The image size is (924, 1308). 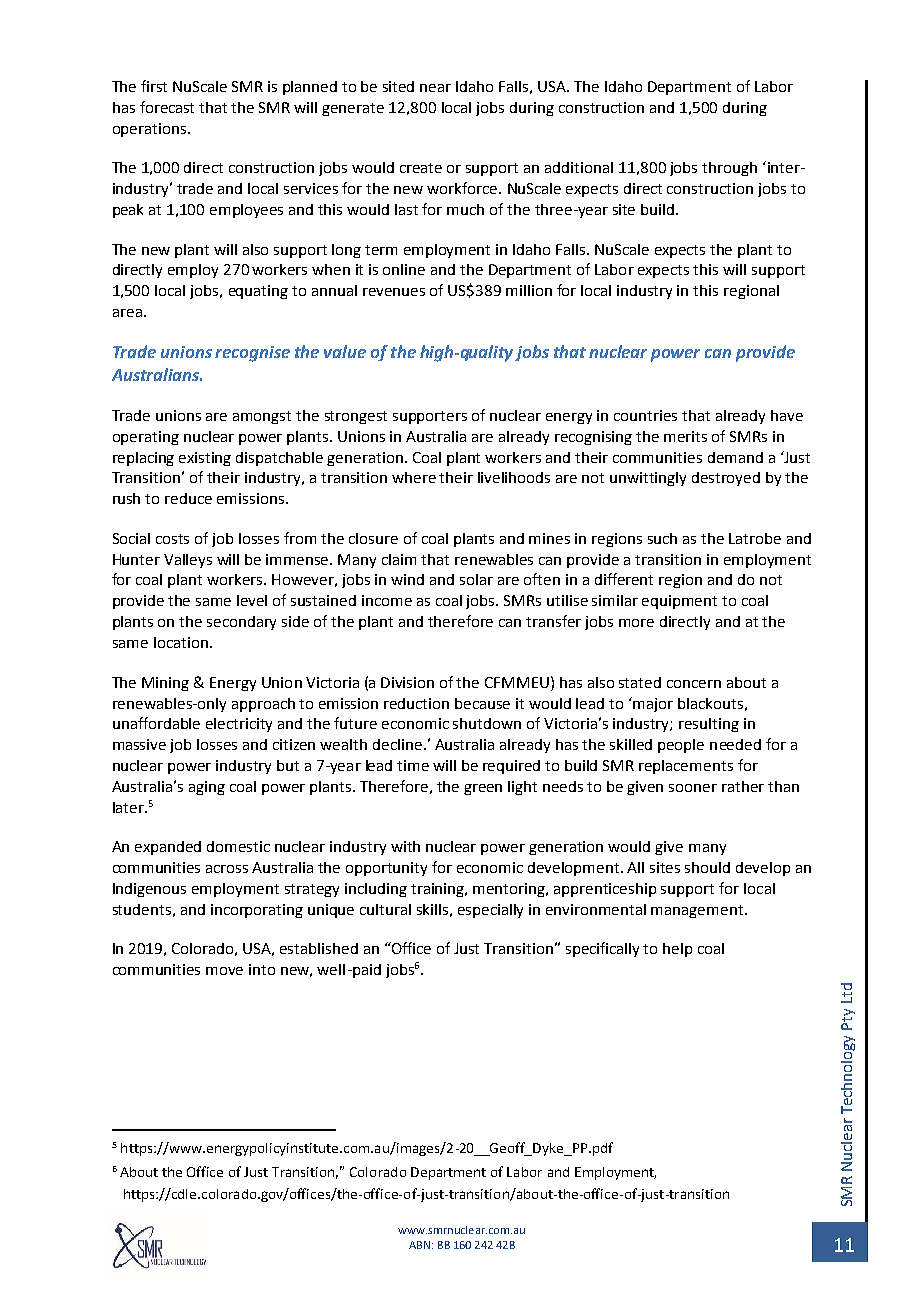 I want to click on near, so click(x=435, y=88).
